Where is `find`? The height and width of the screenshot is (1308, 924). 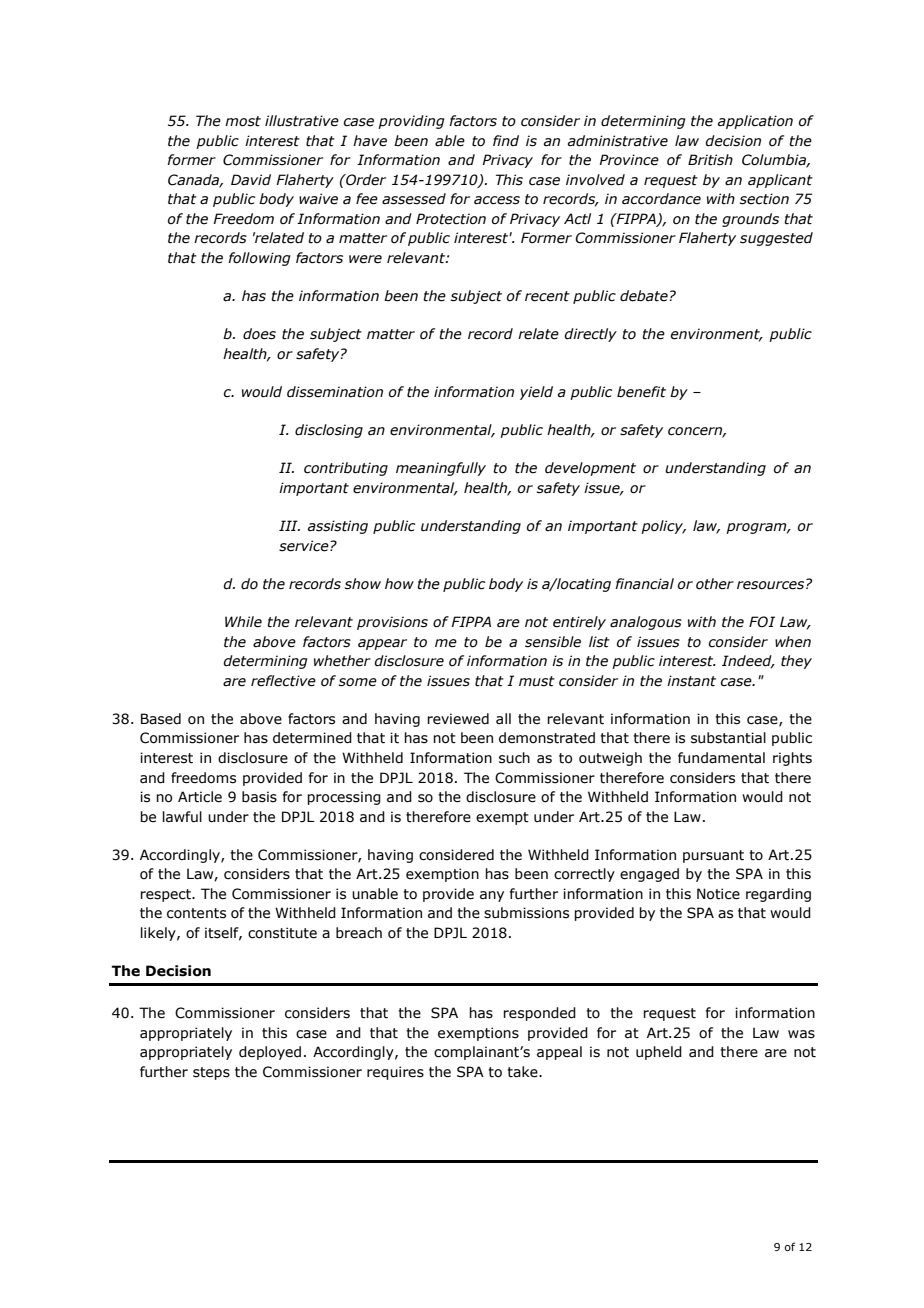
find is located at coordinates (506, 140).
